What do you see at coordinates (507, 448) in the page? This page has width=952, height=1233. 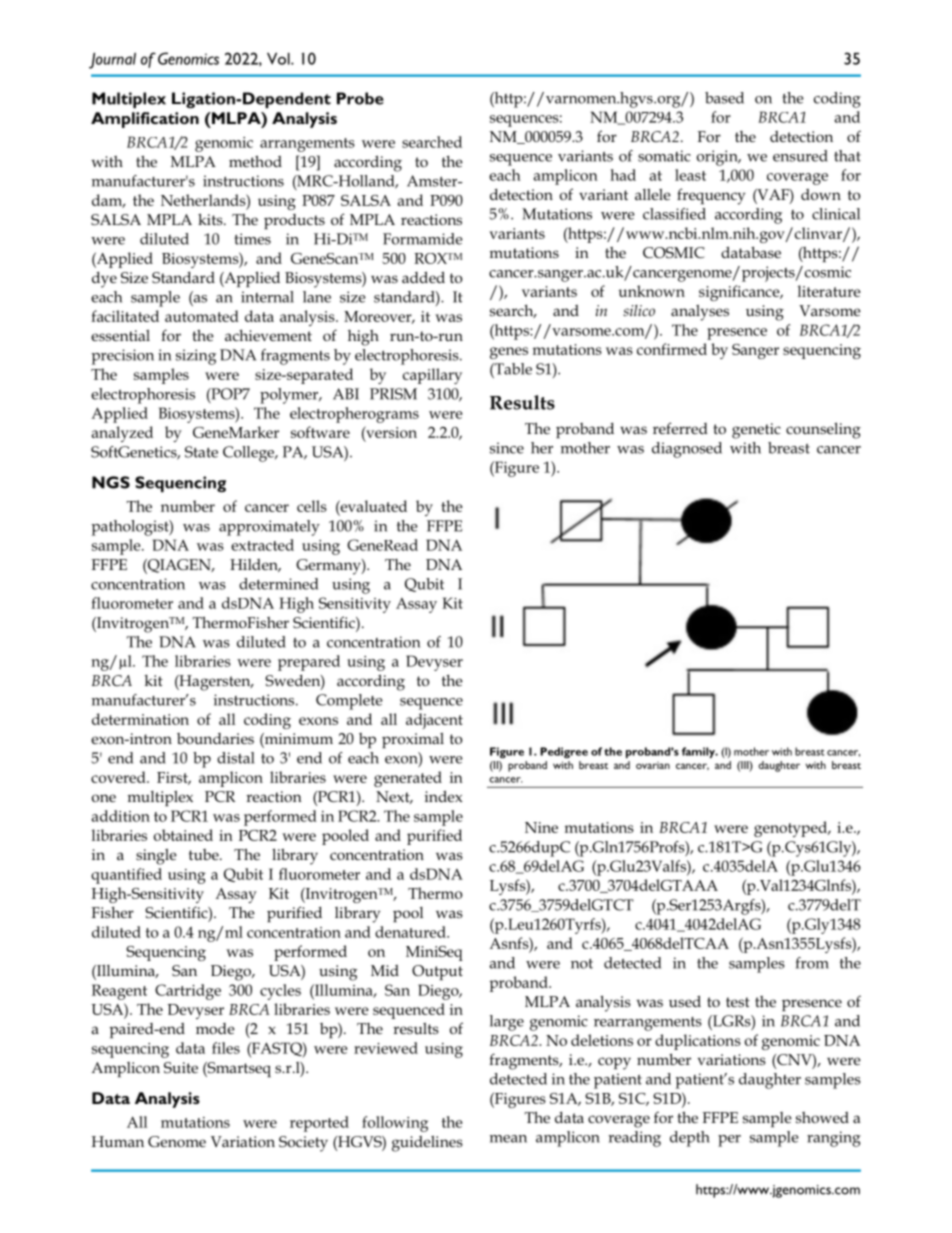 I see `since` at bounding box center [507, 448].
